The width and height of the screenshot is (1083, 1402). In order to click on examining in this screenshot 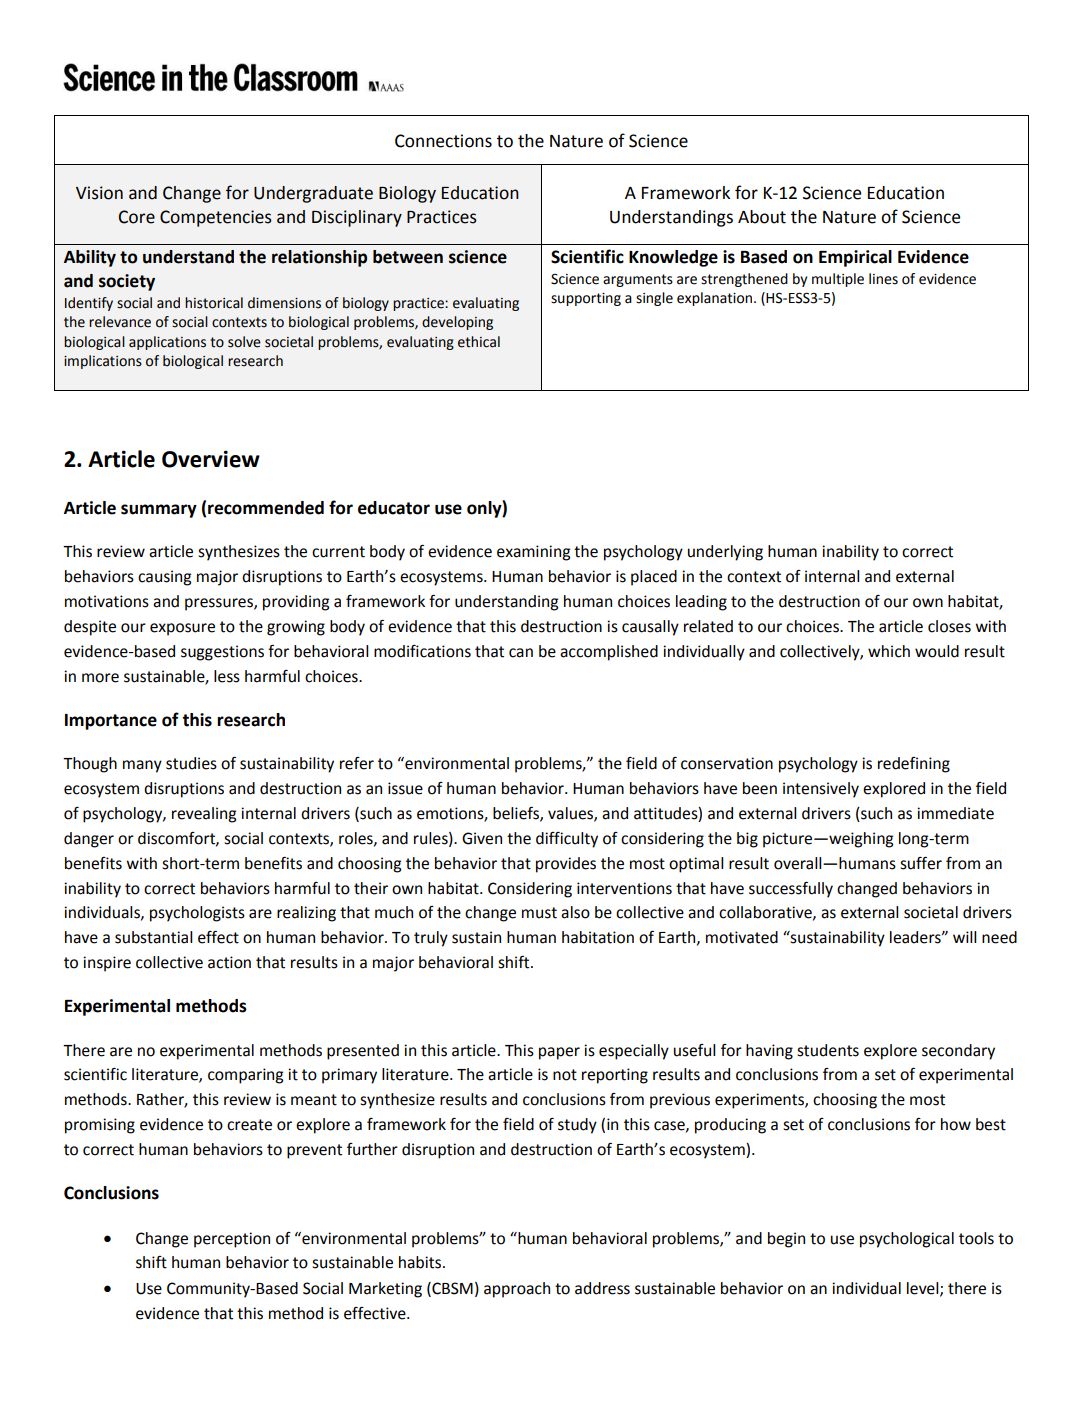, I will do `click(533, 553)`.
